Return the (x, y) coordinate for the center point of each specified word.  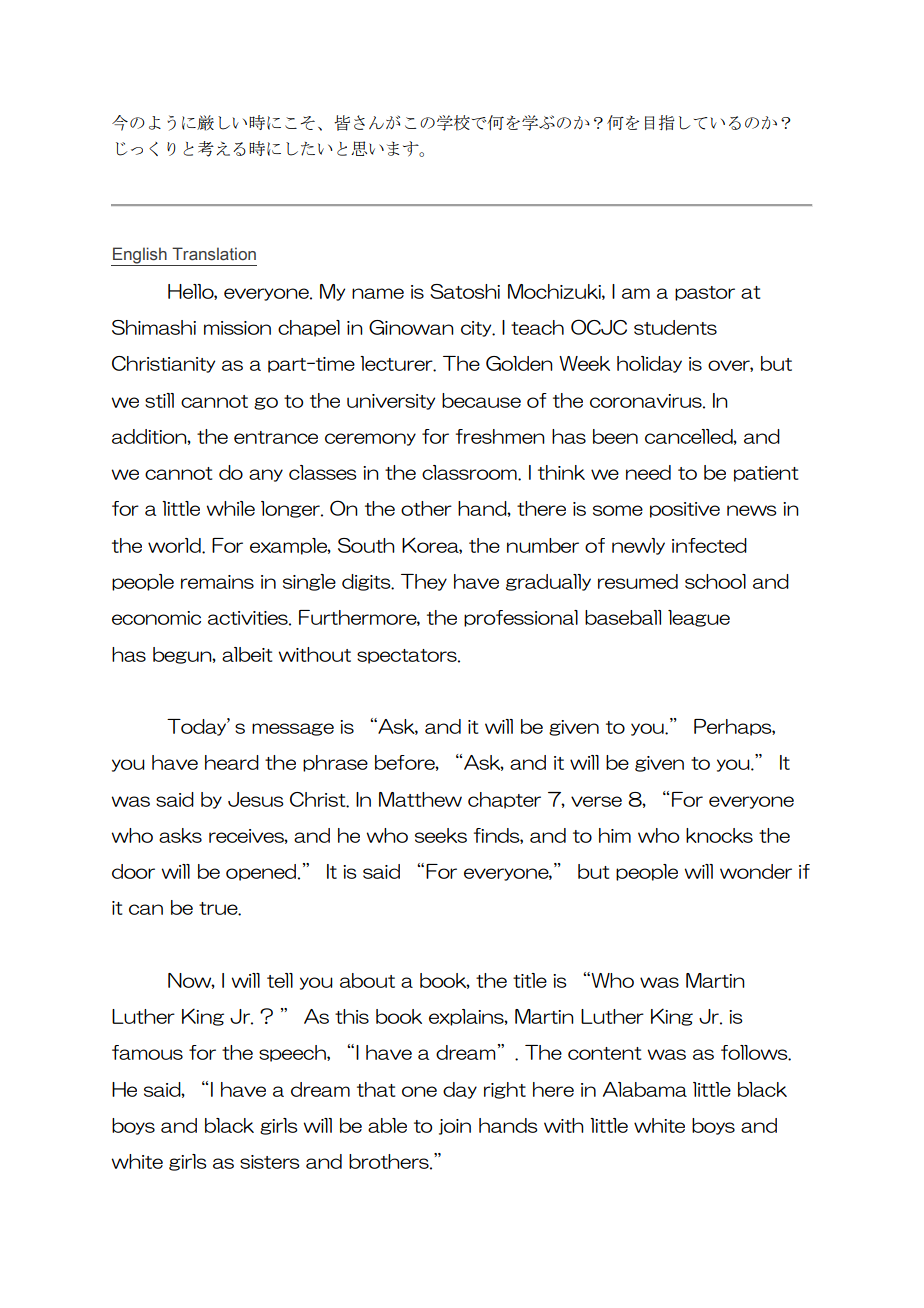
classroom (470, 472)
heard (232, 762)
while (230, 508)
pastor (705, 293)
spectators (408, 656)
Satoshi (465, 291)
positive (685, 510)
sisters (269, 1162)
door (133, 871)
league (699, 618)
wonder (756, 871)
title (530, 980)
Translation (214, 254)
